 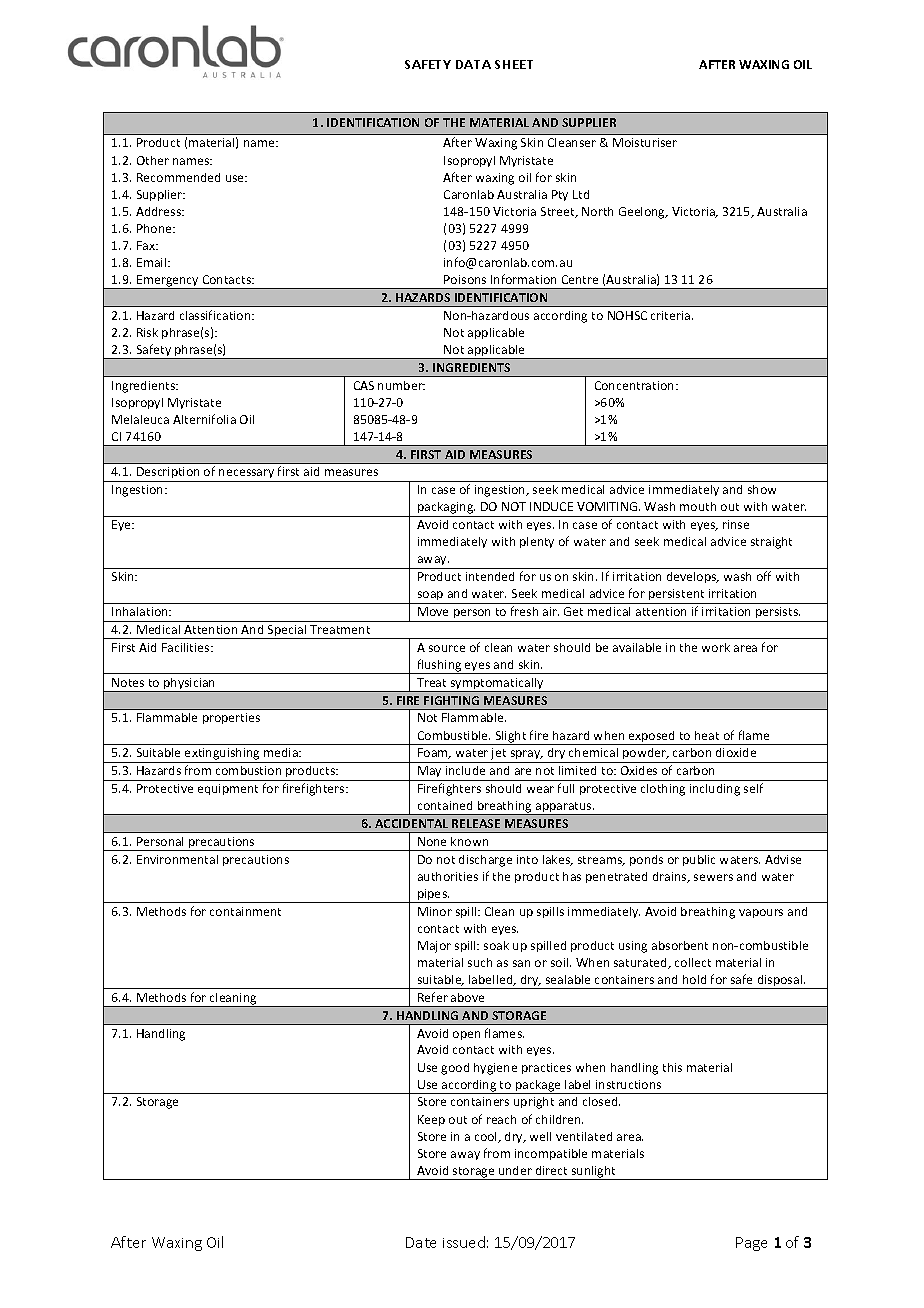 What do you see at coordinates (645, 142) in the screenshot?
I see `Moisturiser` at bounding box center [645, 142].
